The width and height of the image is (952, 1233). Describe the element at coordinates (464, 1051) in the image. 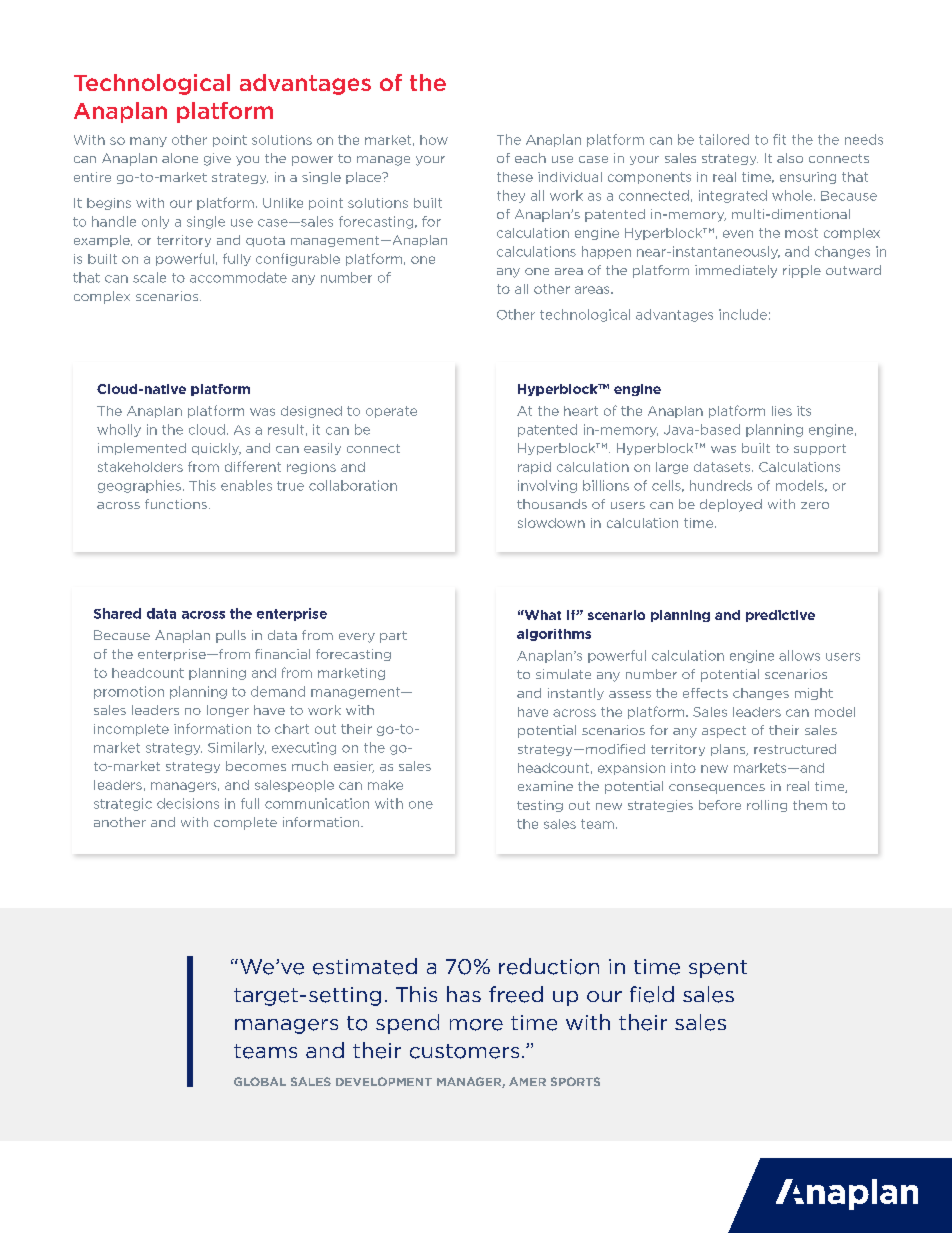

I see `customers` at that location.
